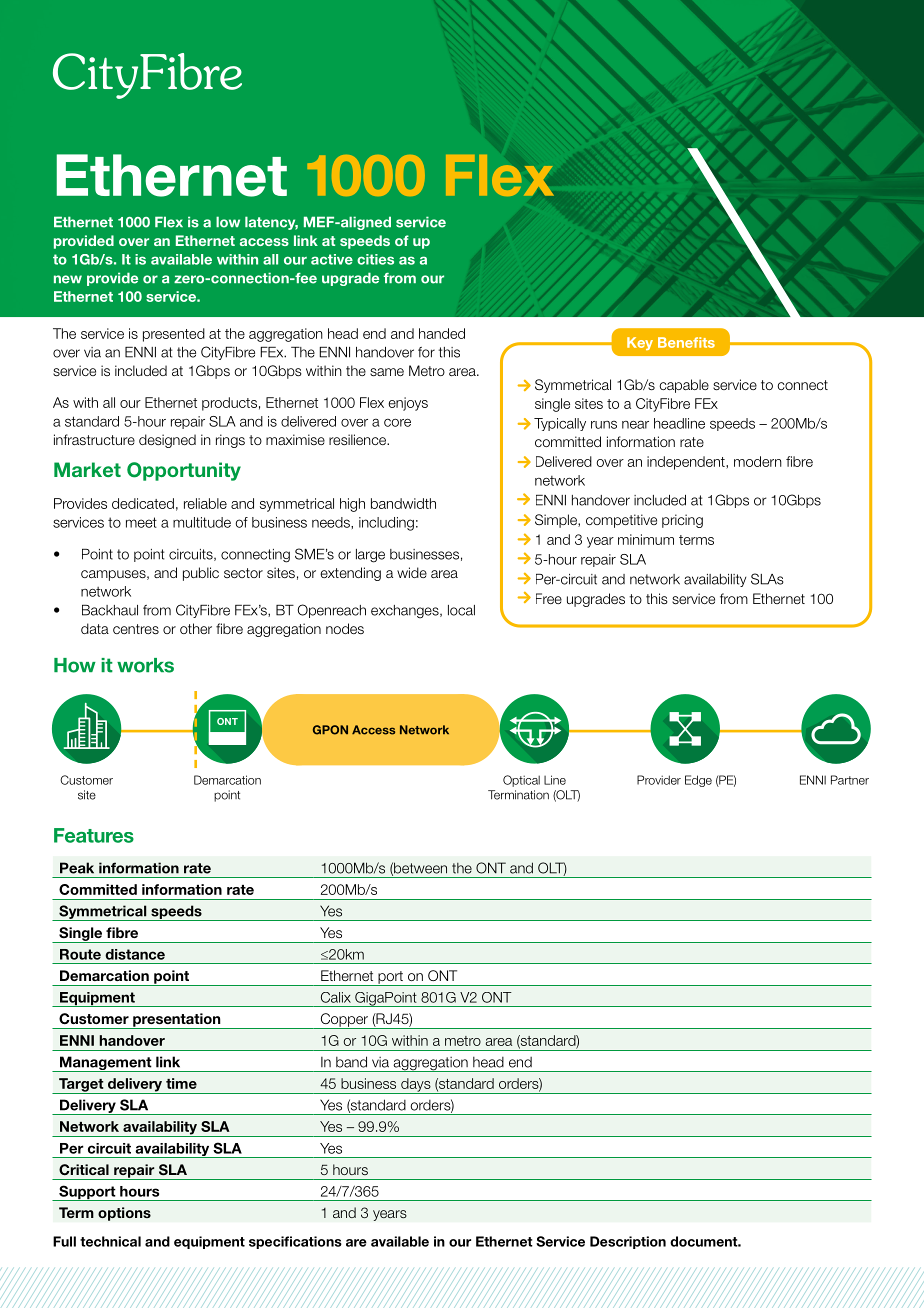 This screenshot has width=924, height=1308. Describe the element at coordinates (758, 461) in the screenshot. I see `modern` at that location.
